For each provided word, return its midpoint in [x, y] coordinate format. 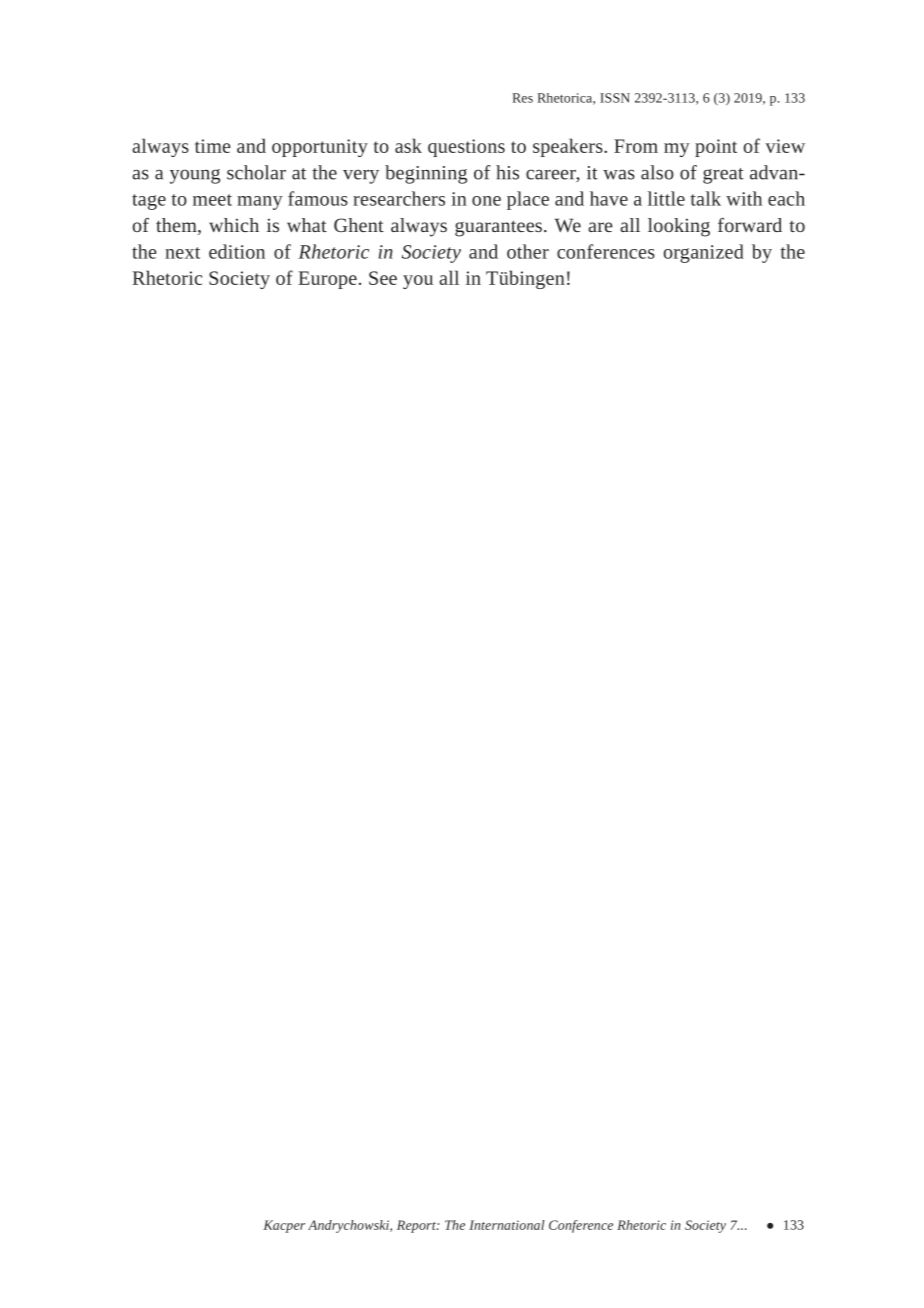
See [383, 278]
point [716, 148]
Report [417, 1226]
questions [466, 148]
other [528, 251]
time [213, 146]
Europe [327, 280]
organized [704, 253]
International [507, 1225]
